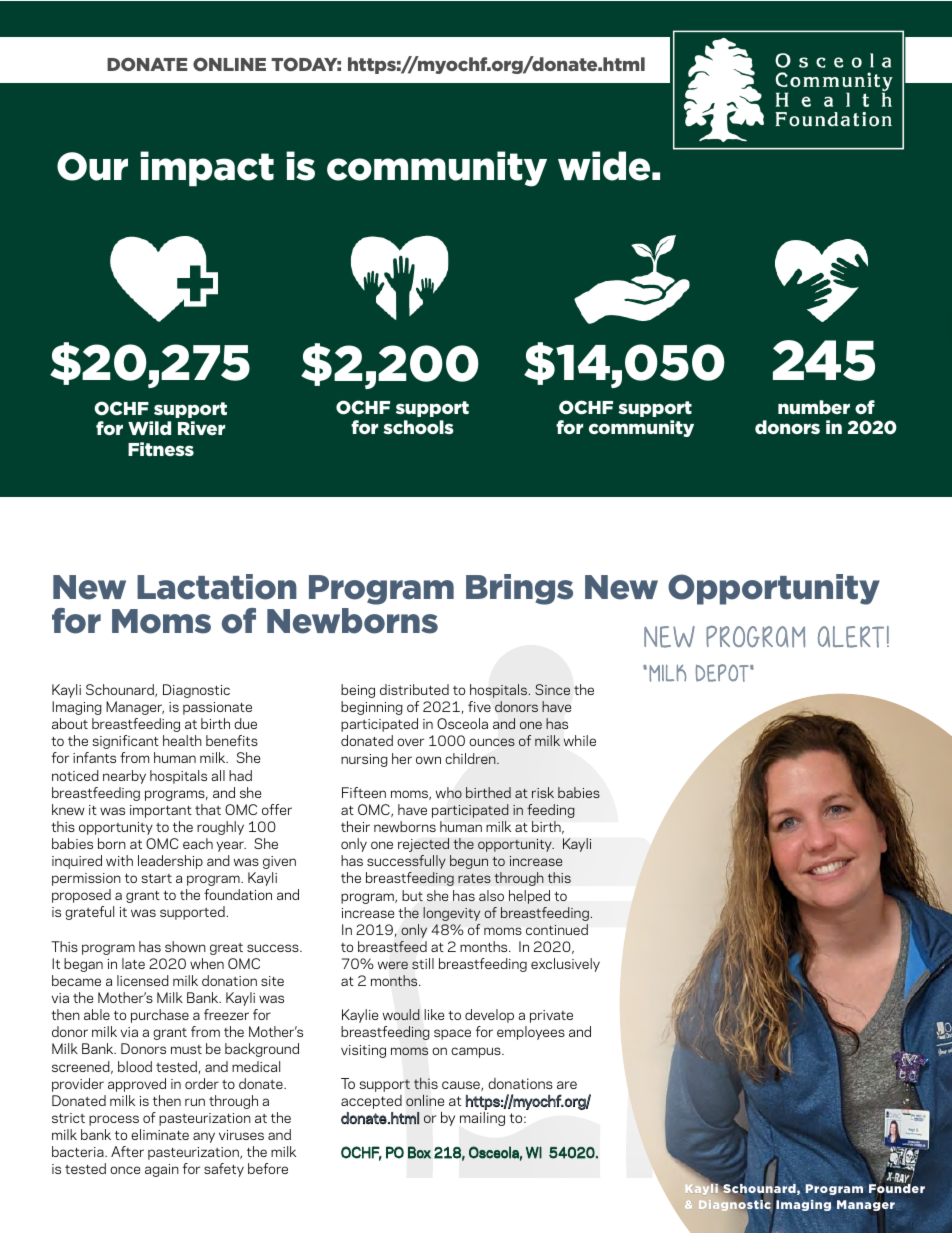 The height and width of the screenshot is (1233, 952). Describe the element at coordinates (814, 407) in the screenshot. I see `number` at that location.
